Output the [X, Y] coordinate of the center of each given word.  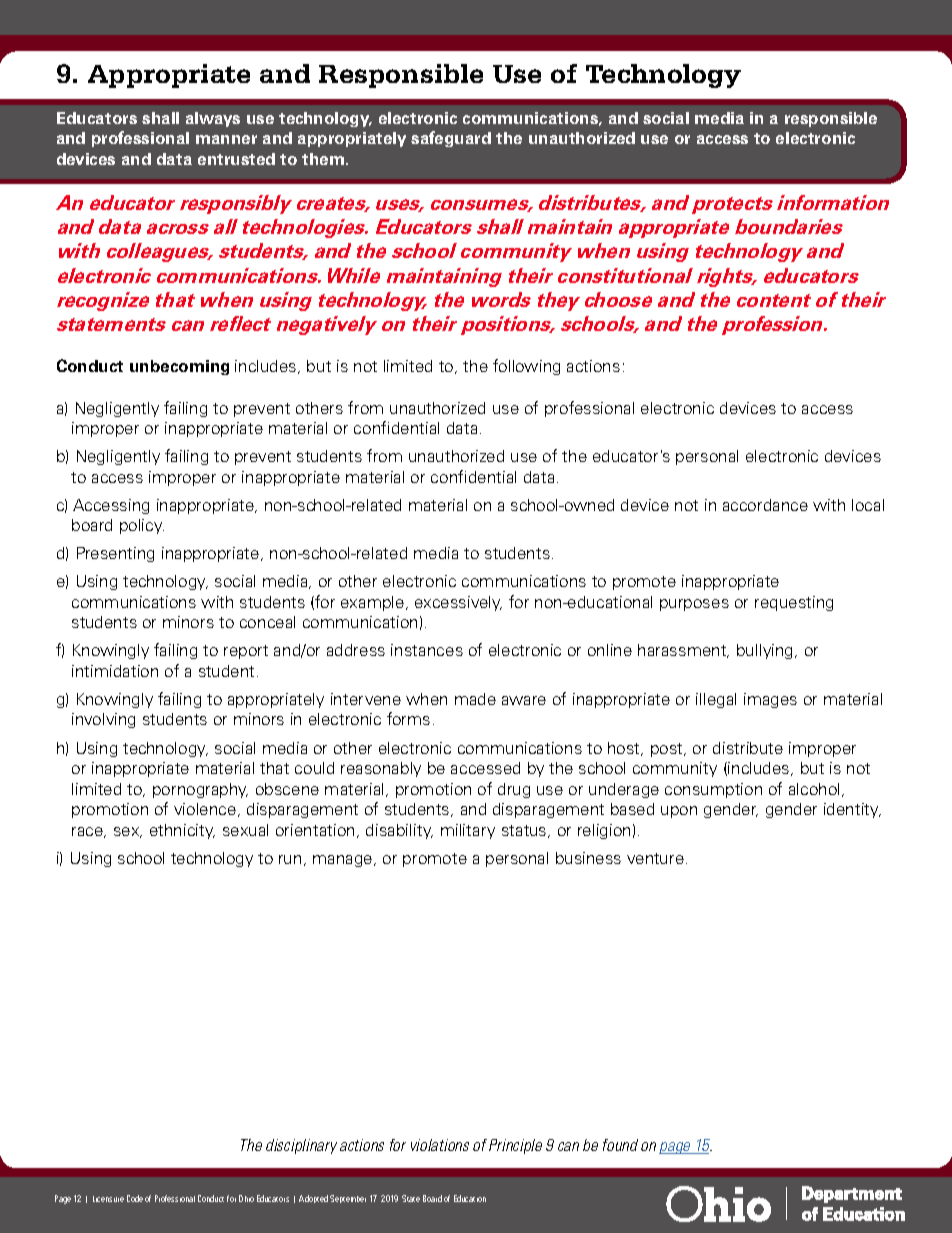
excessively [458, 603]
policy [142, 526]
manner [226, 139]
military [468, 831]
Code [135, 1198]
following [526, 367]
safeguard [451, 139]
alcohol [816, 790]
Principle [515, 1146]
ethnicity [182, 831]
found [620, 1145]
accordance [765, 505]
